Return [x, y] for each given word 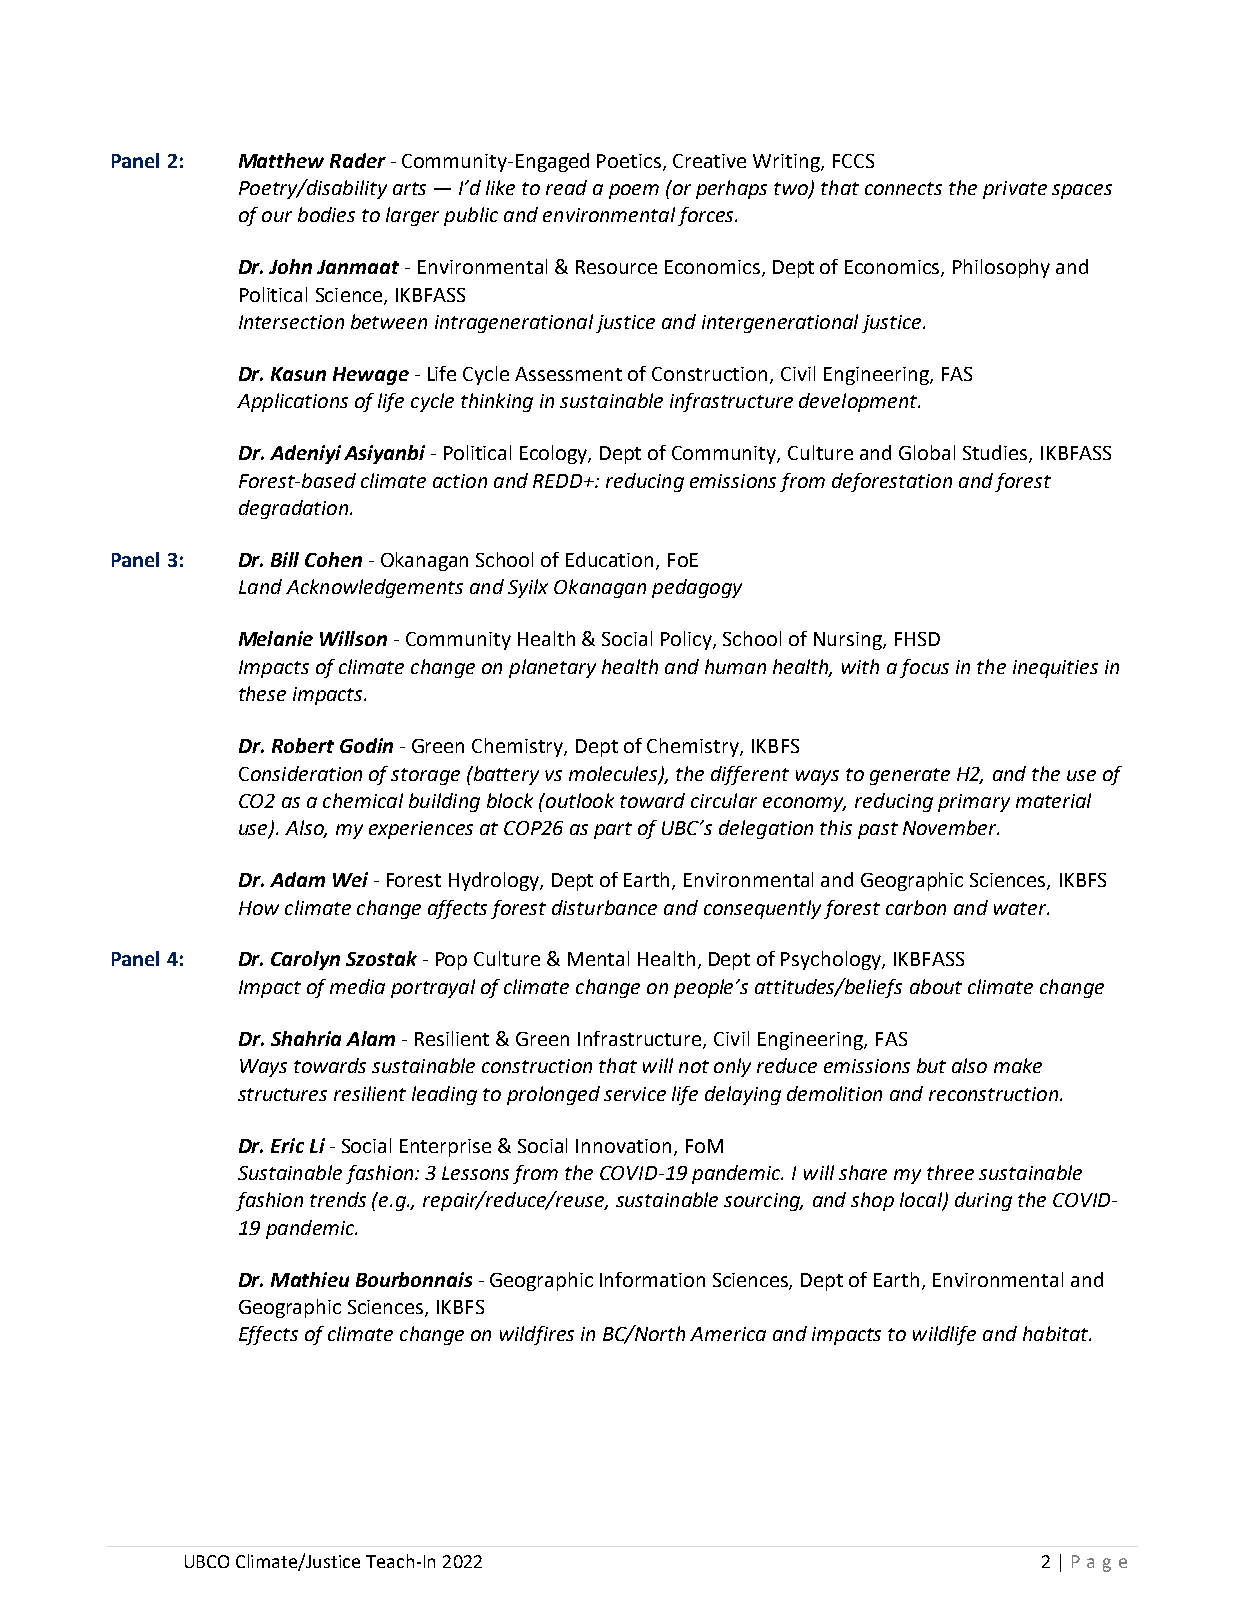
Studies [996, 454]
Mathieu [310, 1279]
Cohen [333, 559]
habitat [1057, 1333]
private [1015, 190]
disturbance [604, 907]
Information [652, 1279]
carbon [916, 907]
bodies [326, 214]
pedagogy [697, 588]
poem [634, 191]
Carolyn [305, 960]
